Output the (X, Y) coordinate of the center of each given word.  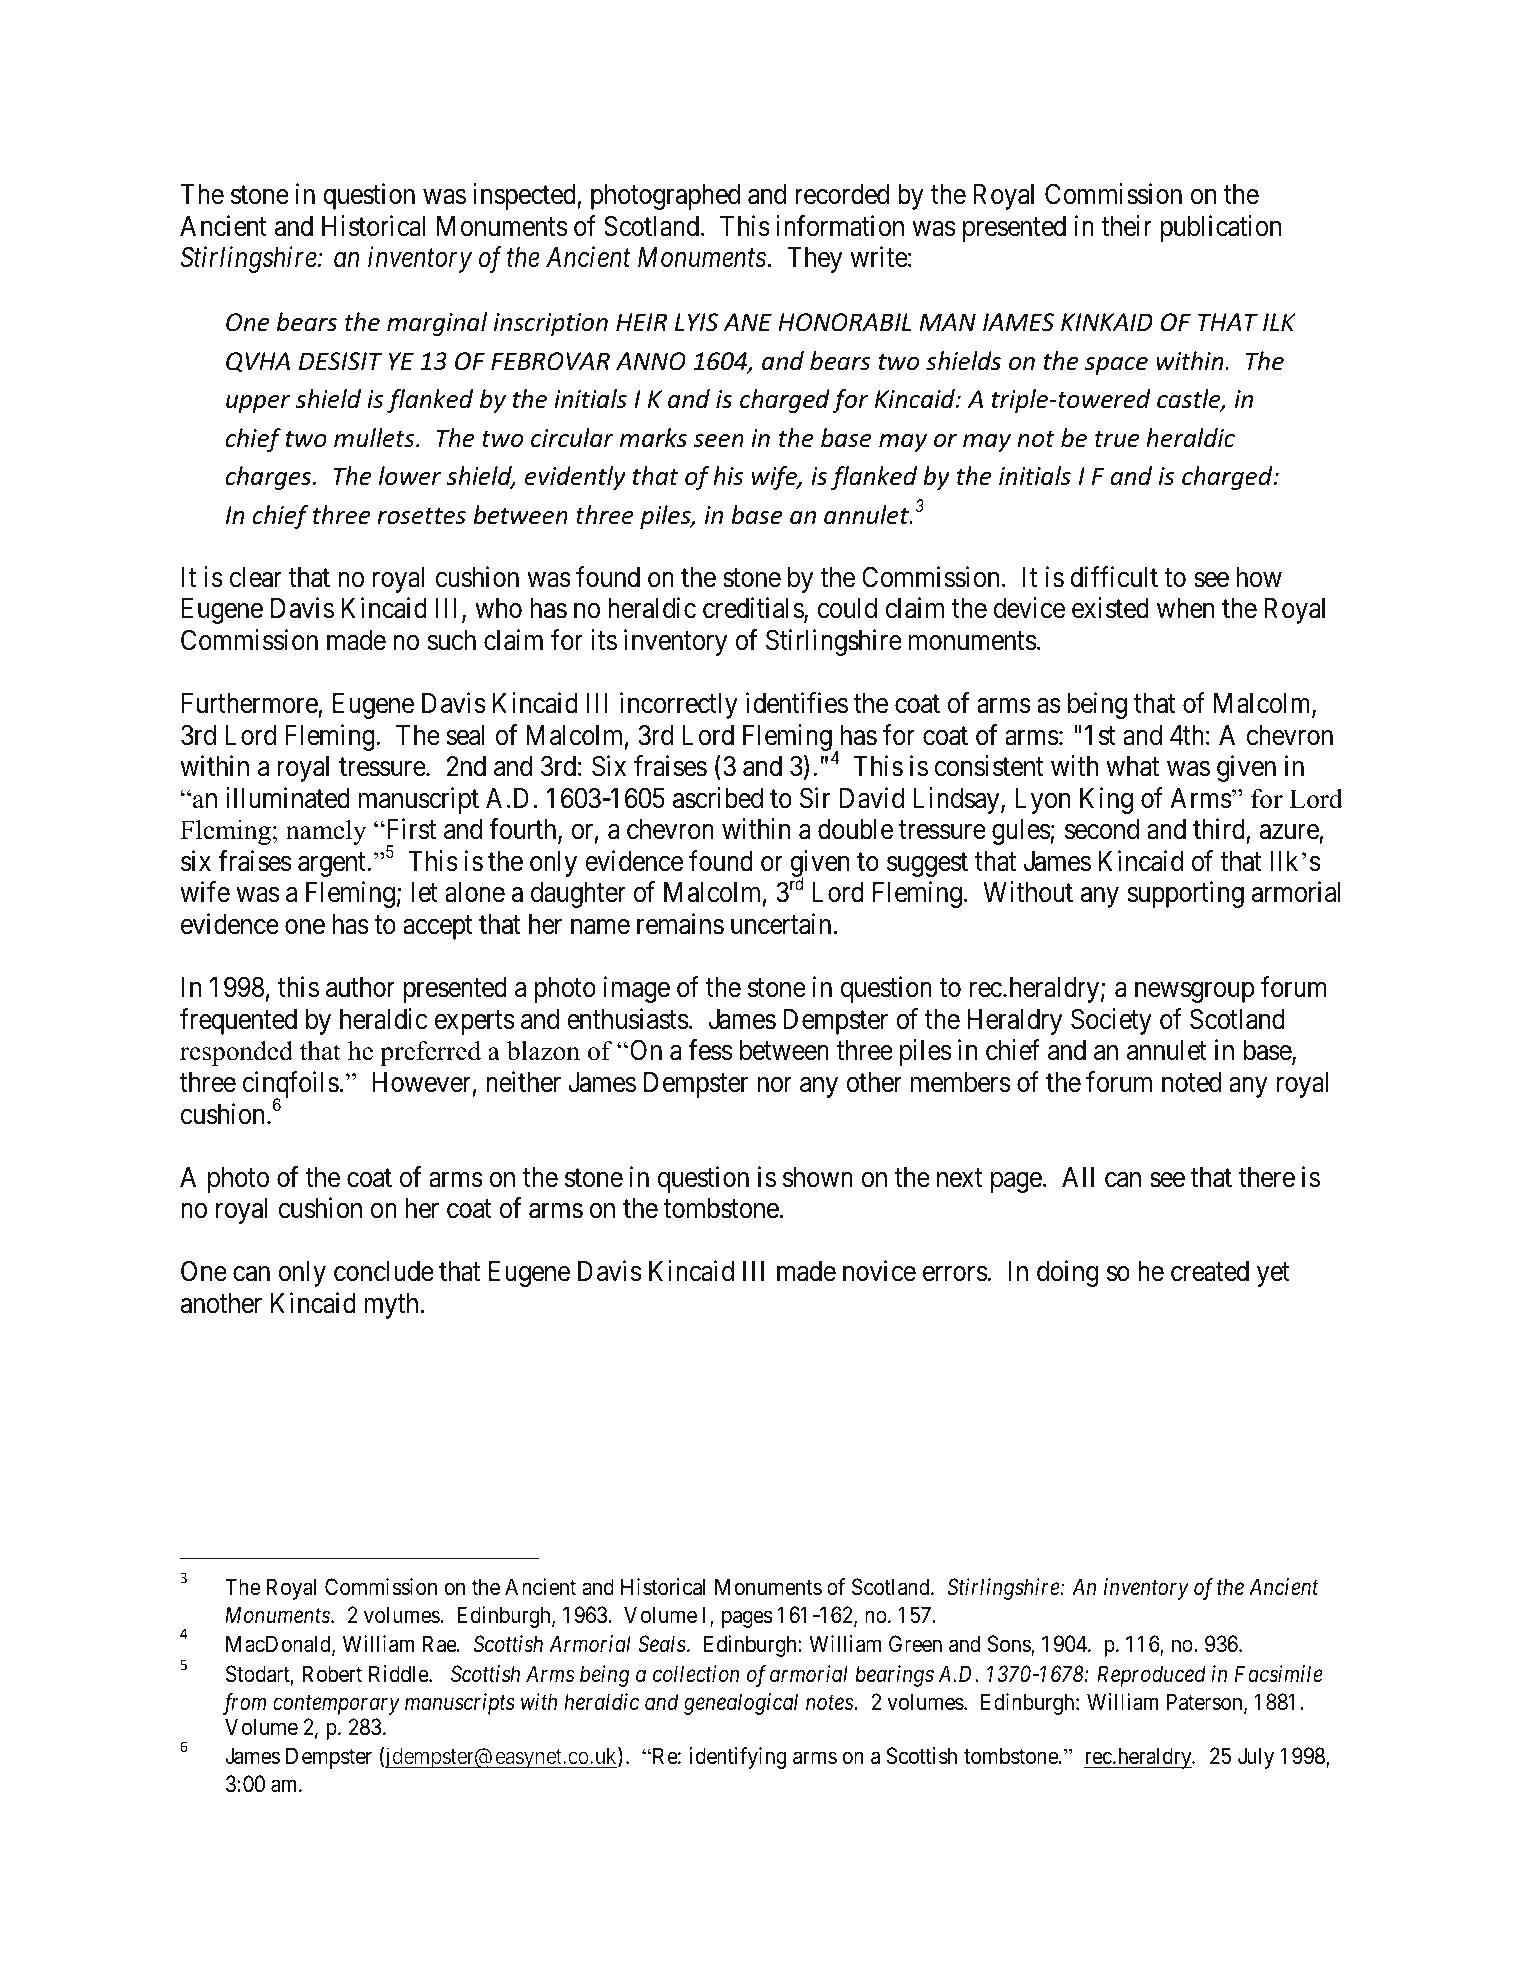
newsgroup (1195, 992)
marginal (437, 324)
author (360, 987)
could (847, 608)
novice (879, 1271)
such (451, 640)
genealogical (741, 1704)
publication (1221, 228)
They (814, 260)
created (1210, 1271)
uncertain (781, 924)
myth (391, 1306)
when (1185, 608)
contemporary (336, 1705)
